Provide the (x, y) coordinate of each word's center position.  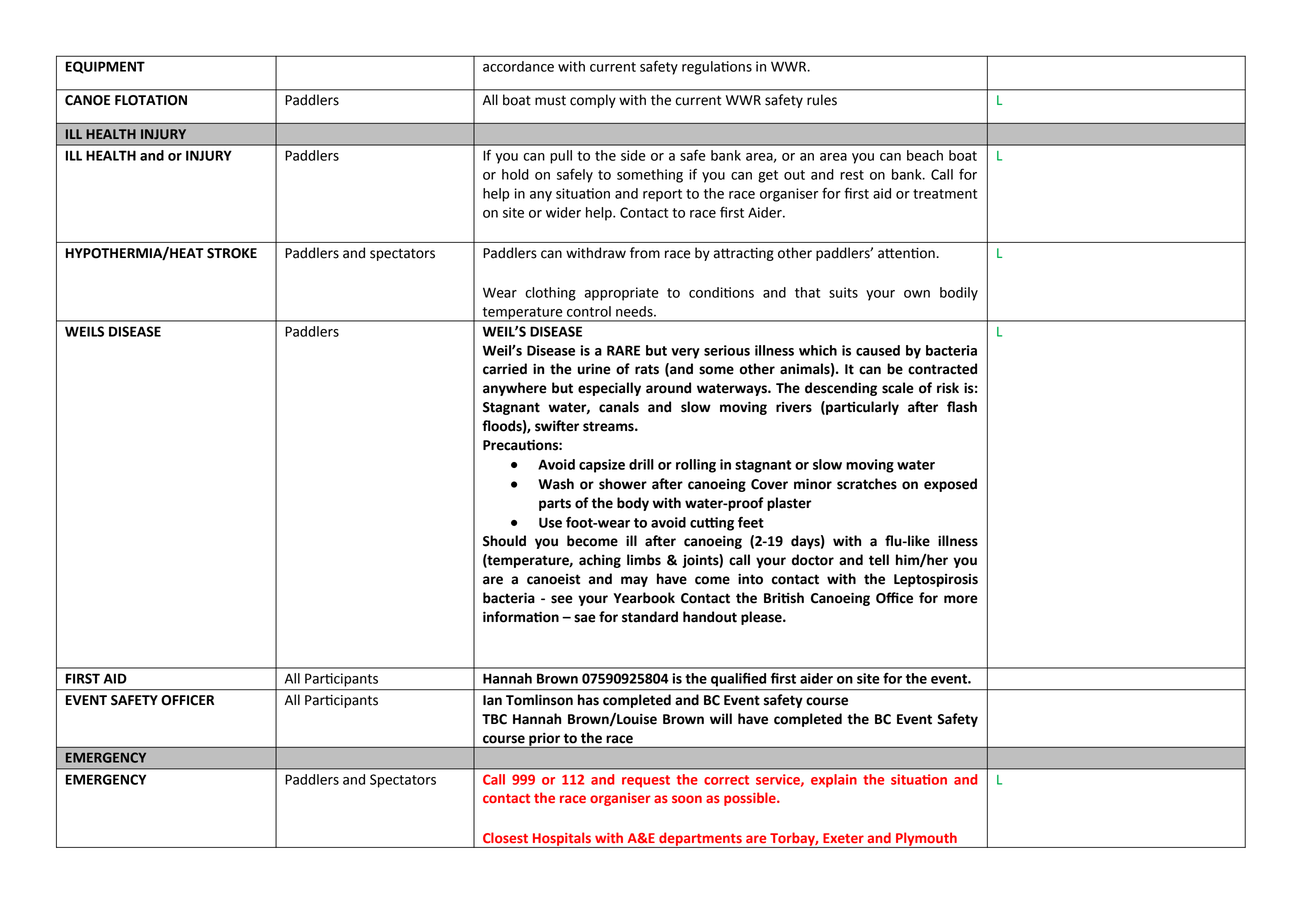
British (784, 598)
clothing (550, 294)
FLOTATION (151, 100)
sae (585, 618)
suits (843, 292)
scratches (867, 484)
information (521, 617)
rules (822, 100)
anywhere (515, 389)
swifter (557, 426)
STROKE (232, 253)
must (550, 100)
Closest (505, 837)
